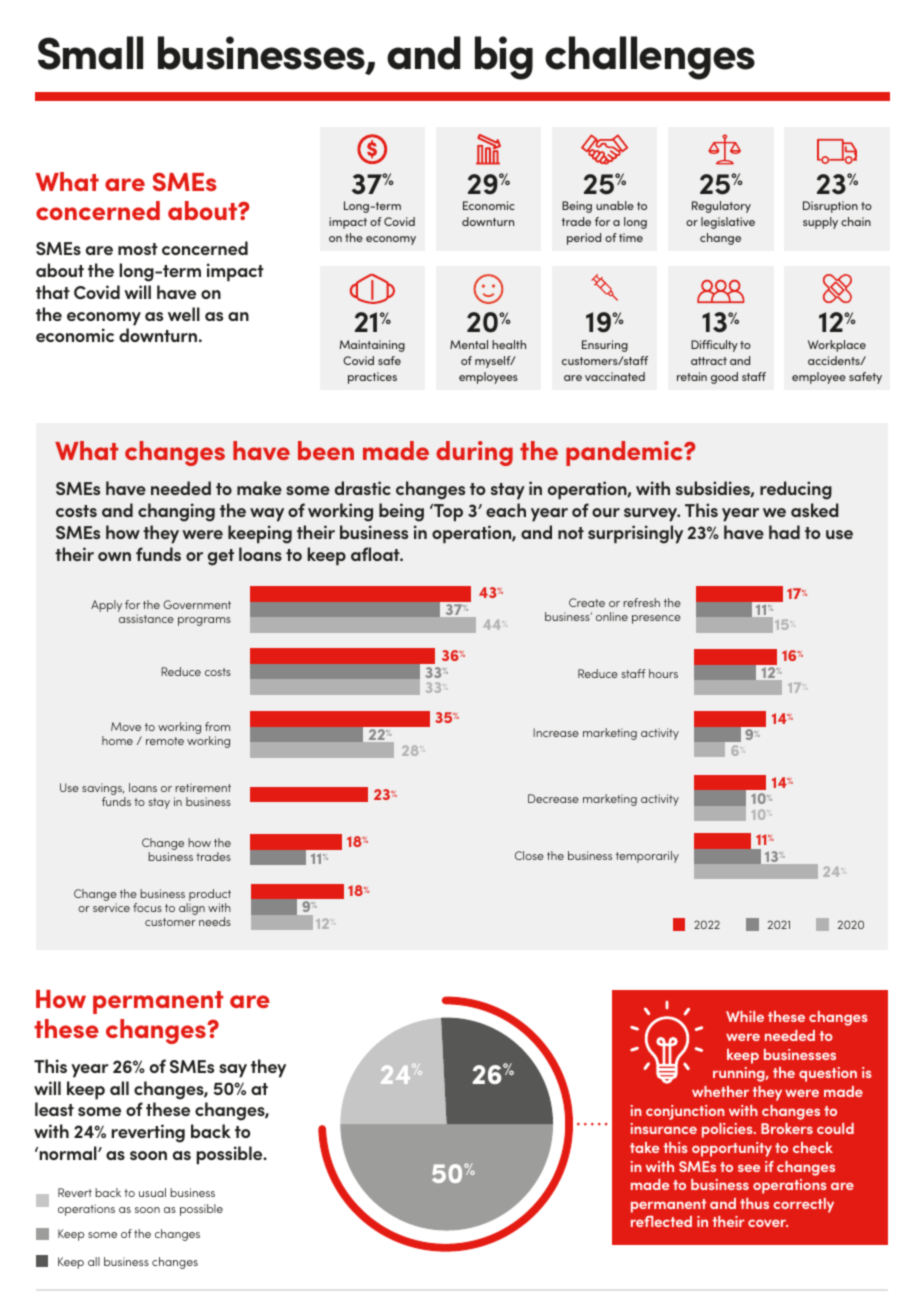  What do you see at coordinates (504, 58) in the screenshot?
I see `big` at bounding box center [504, 58].
